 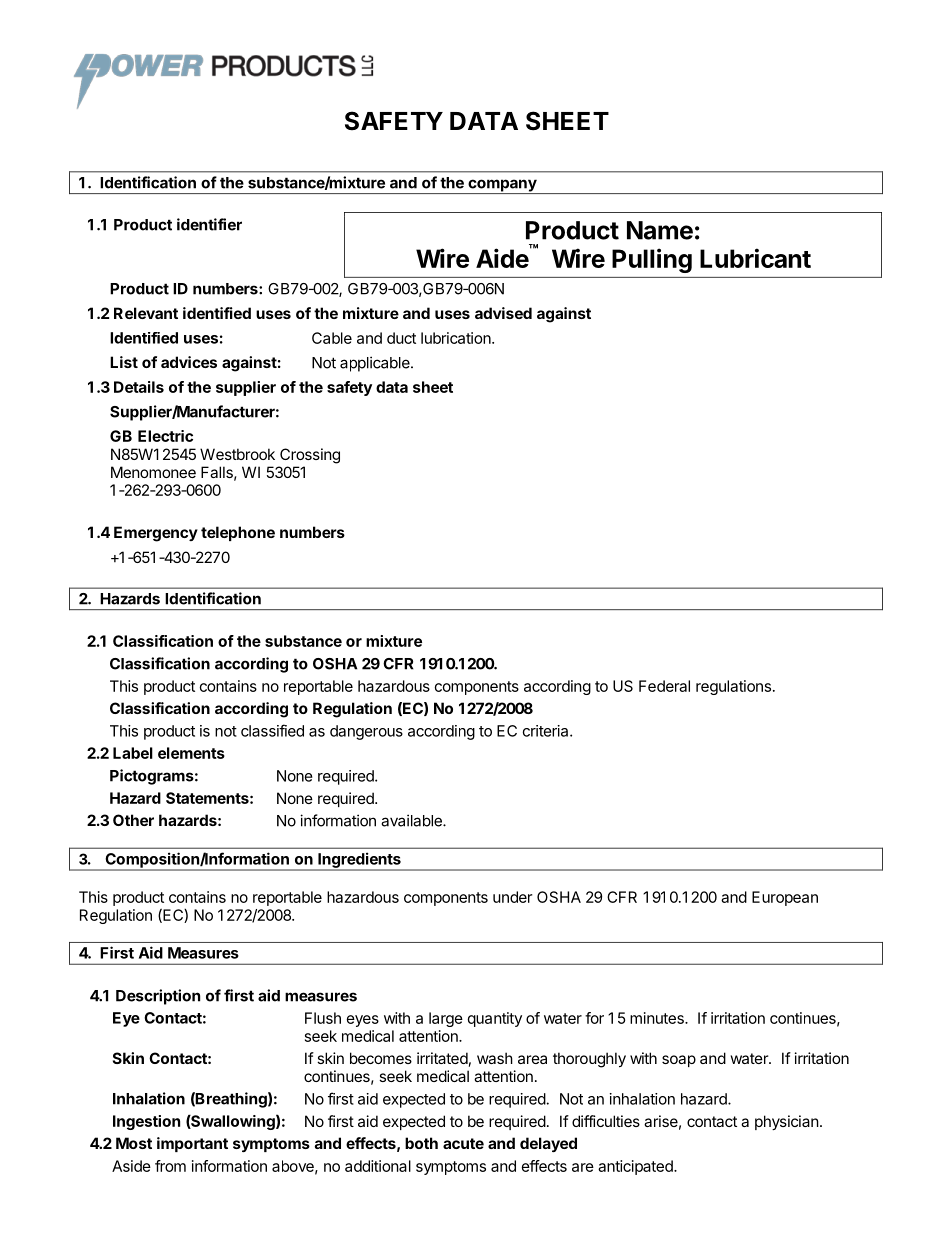 I want to click on Other, so click(x=133, y=820).
